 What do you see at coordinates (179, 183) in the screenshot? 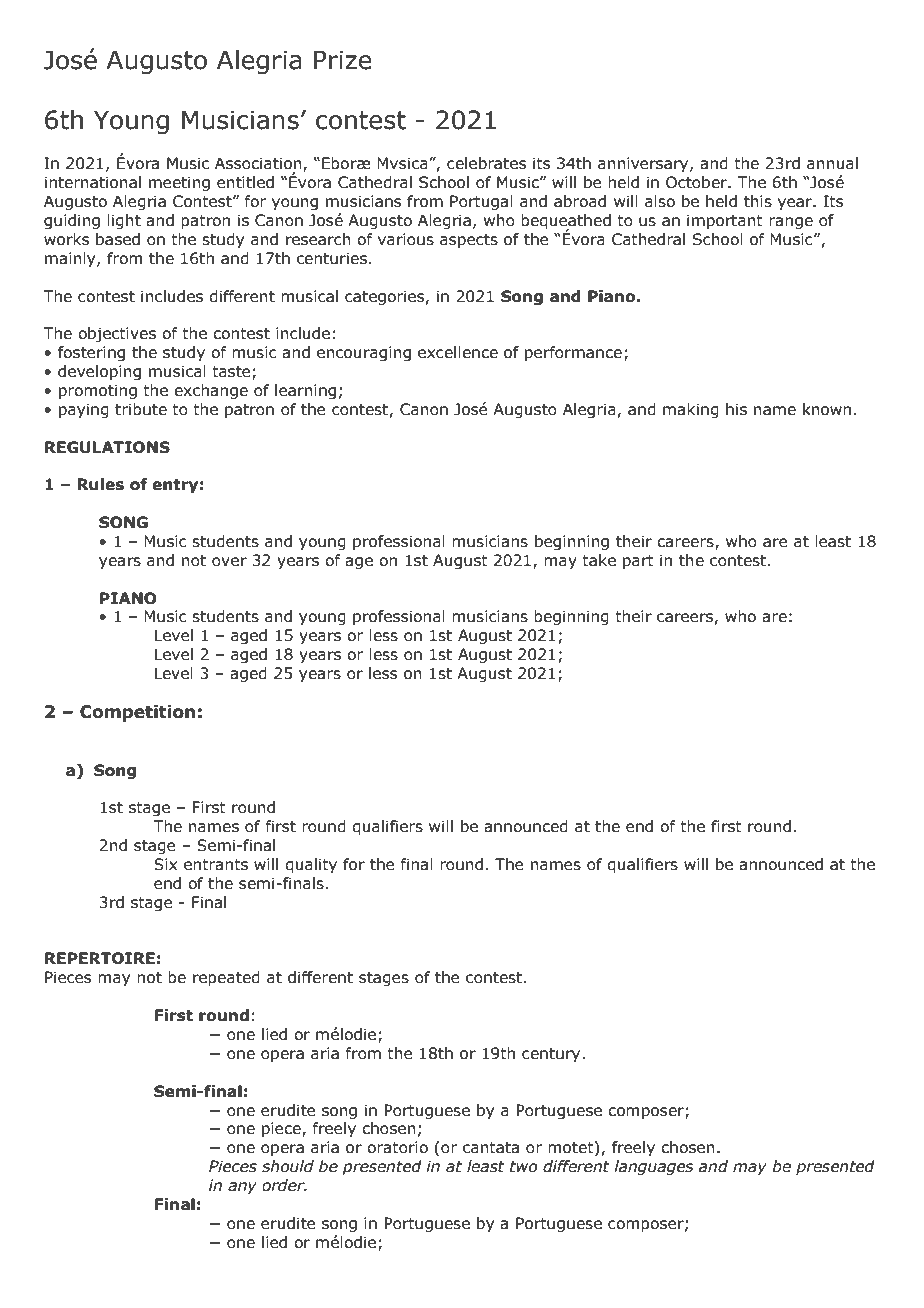
I see `meeting` at bounding box center [179, 183].
